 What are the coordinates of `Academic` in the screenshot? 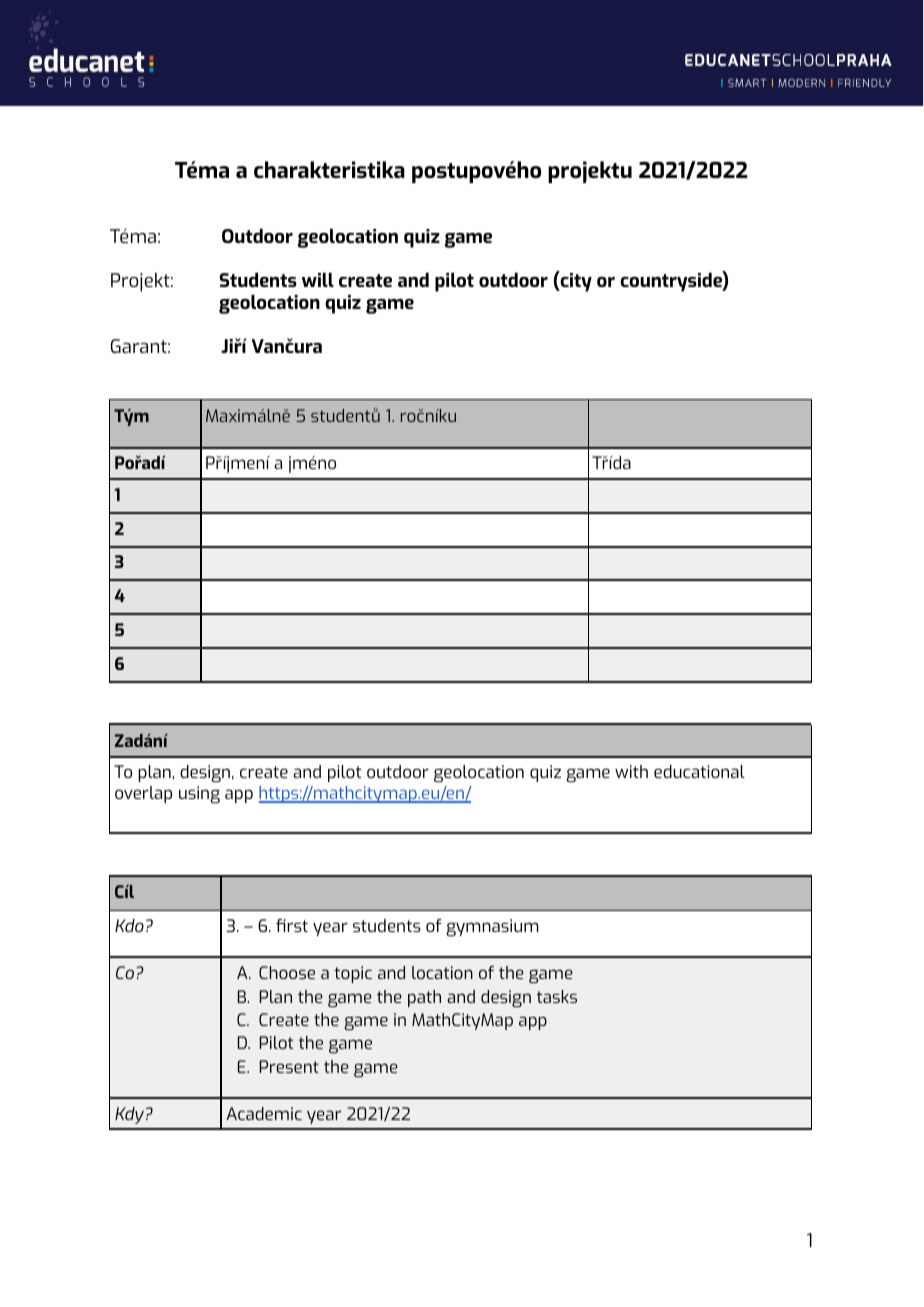 It's located at (264, 1113).
